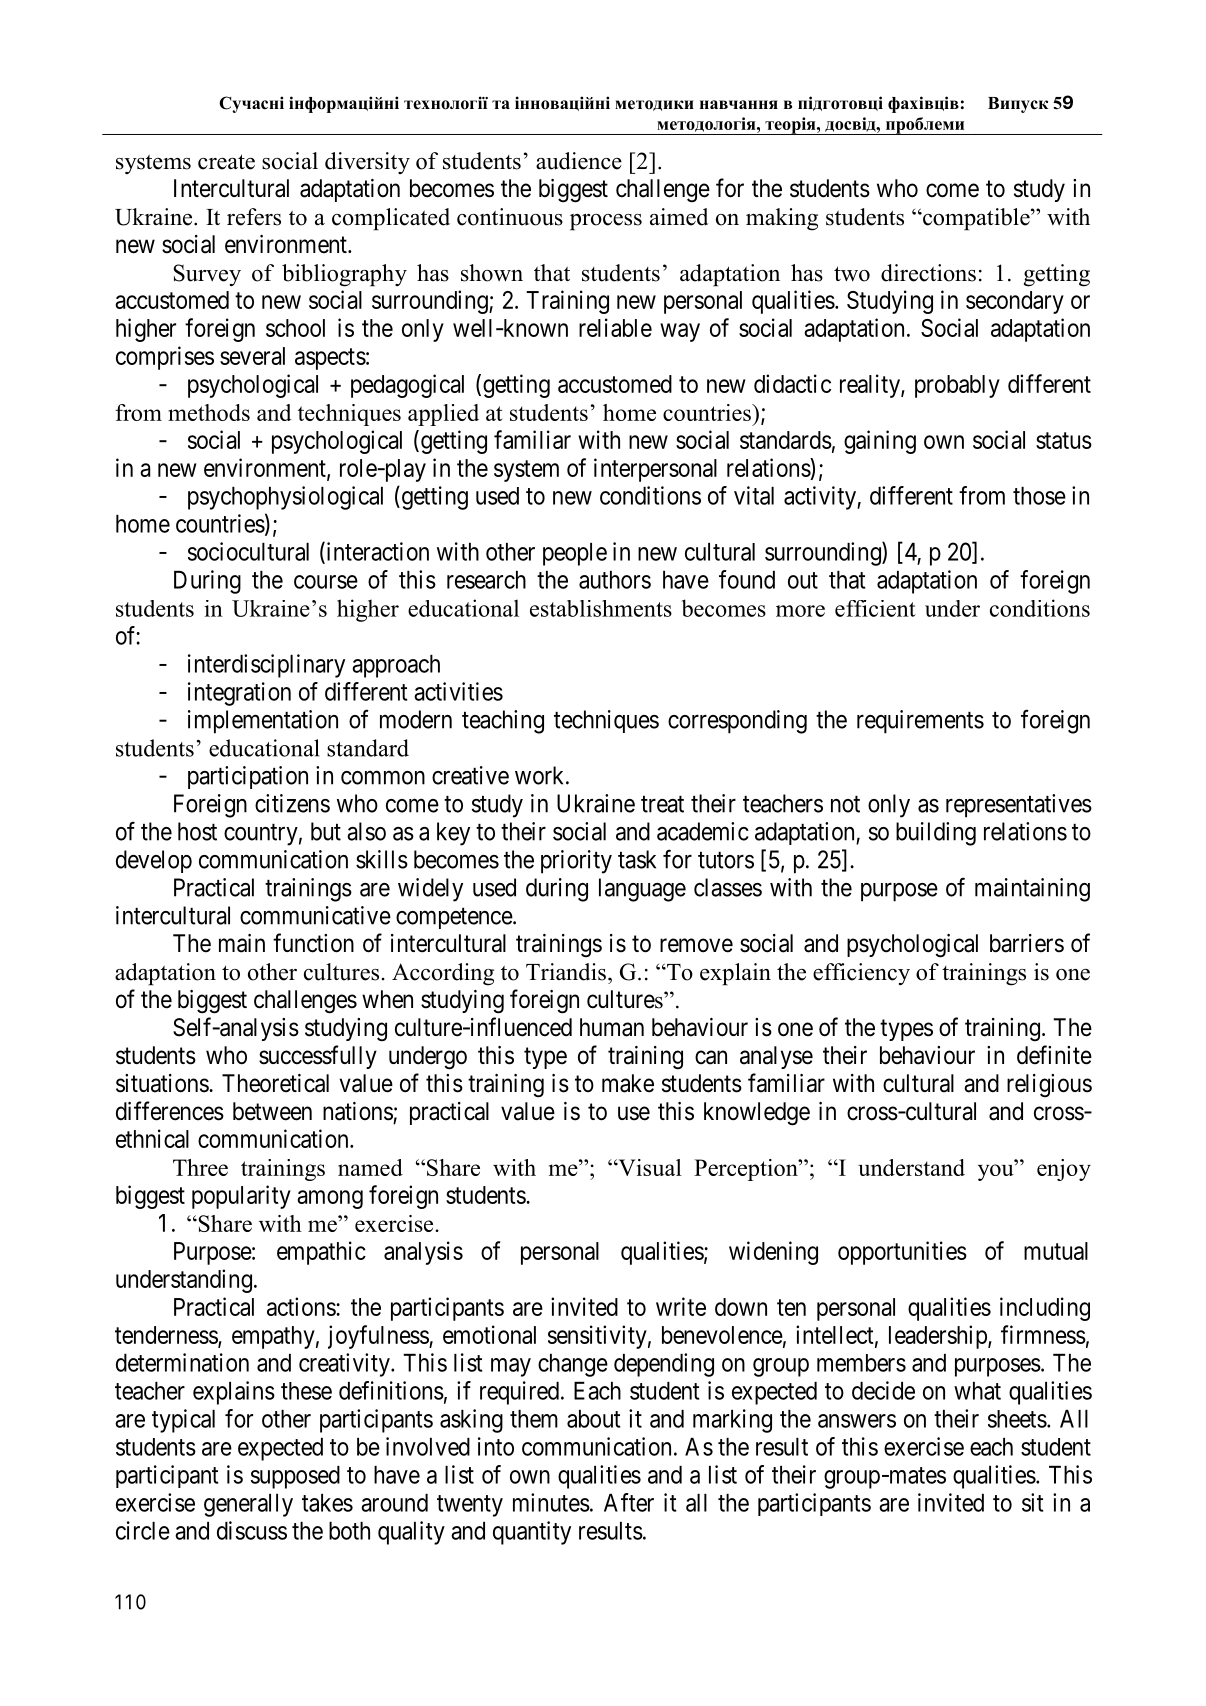  I want to click on popularity, so click(241, 1197).
